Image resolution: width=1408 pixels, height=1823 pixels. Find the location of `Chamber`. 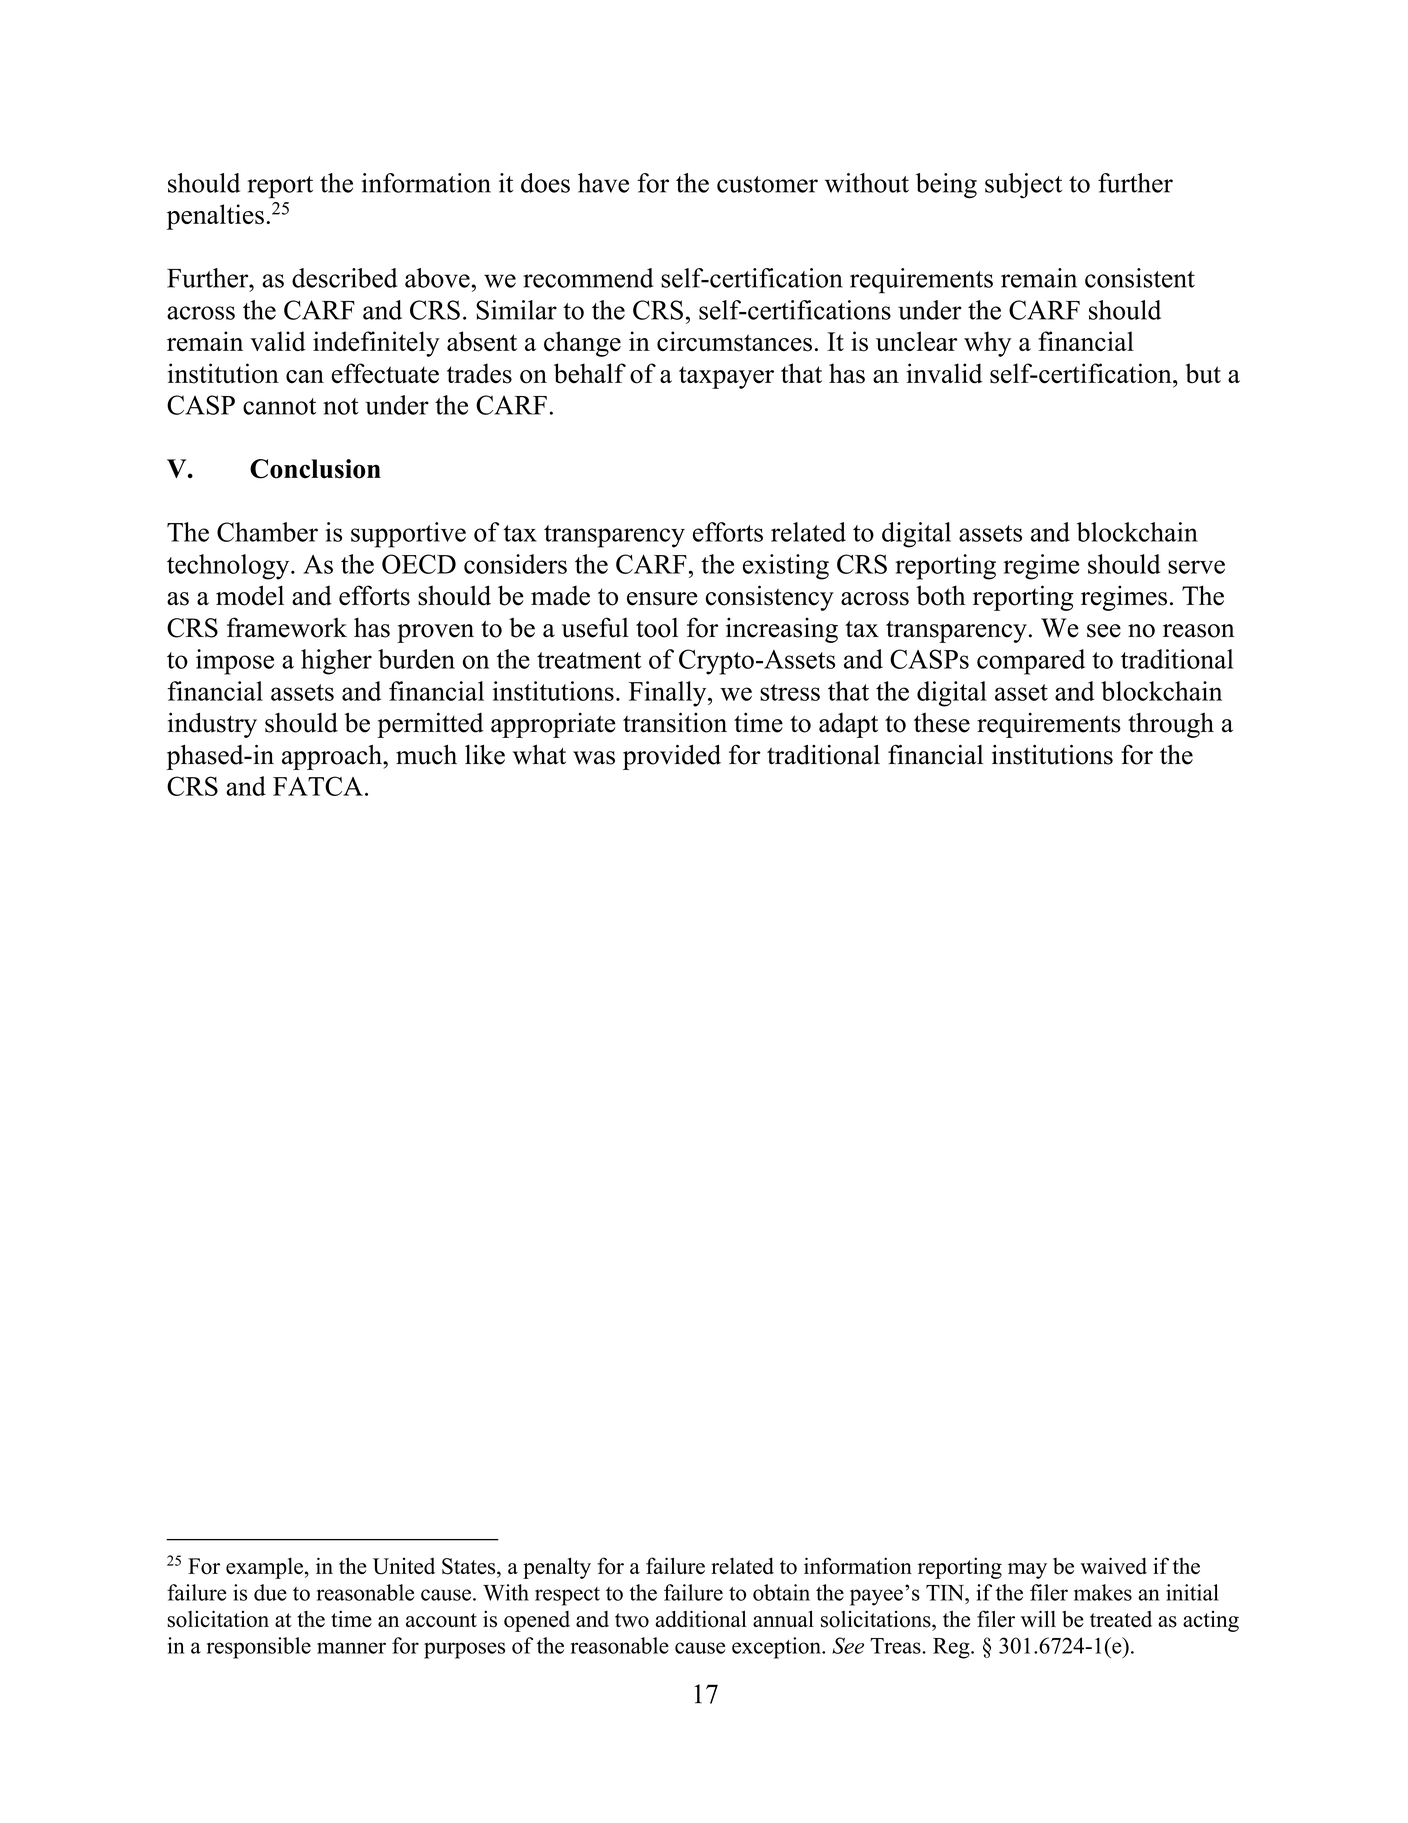

Chamber is located at coordinates (267, 532).
